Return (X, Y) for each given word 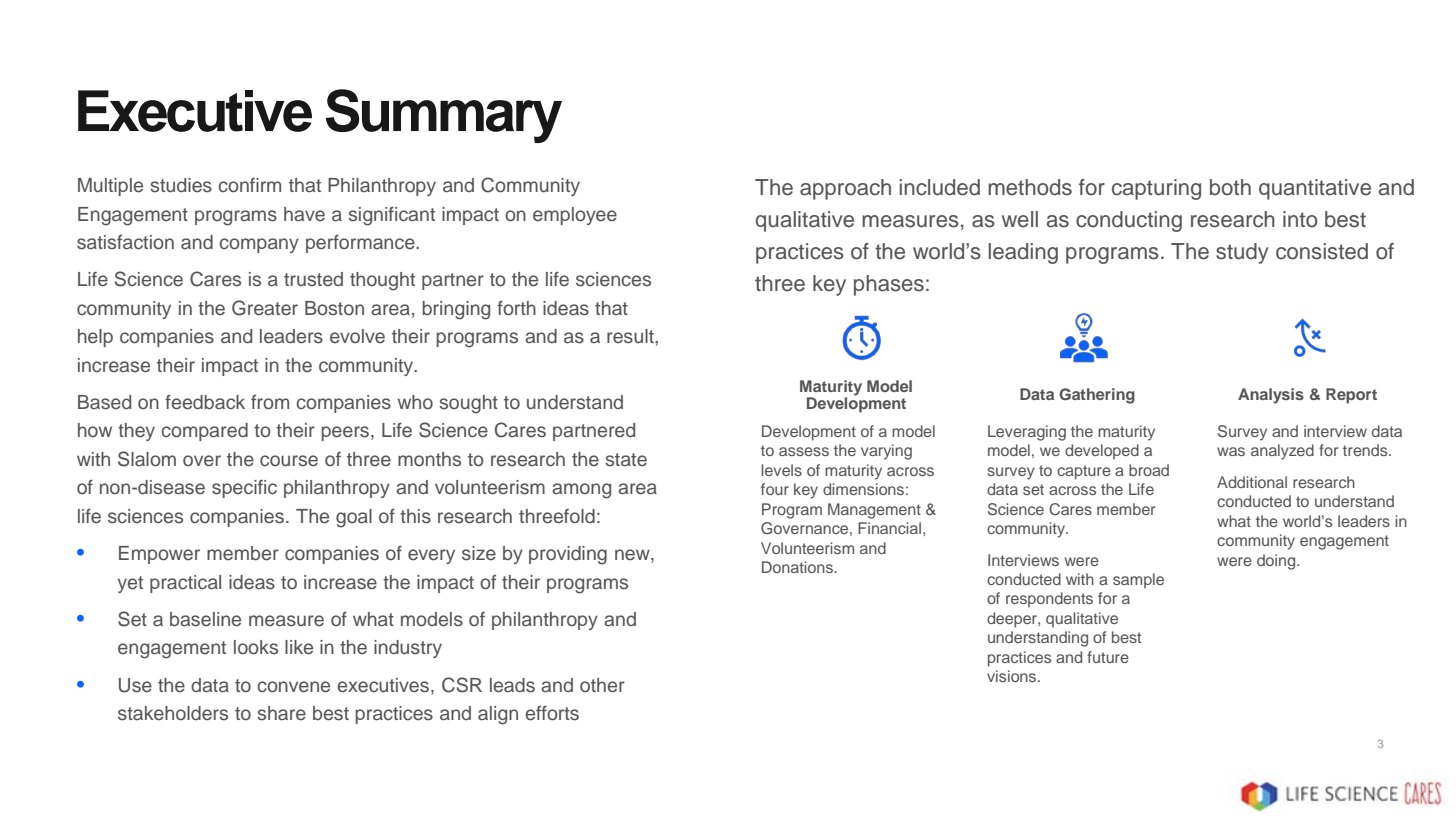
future (1108, 657)
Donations (798, 567)
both (1230, 187)
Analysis (1271, 396)
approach (845, 189)
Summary (444, 116)
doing (1277, 562)
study (1242, 253)
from (270, 402)
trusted (313, 279)
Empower (159, 555)
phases (889, 285)
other (602, 685)
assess (804, 451)
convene (294, 687)
